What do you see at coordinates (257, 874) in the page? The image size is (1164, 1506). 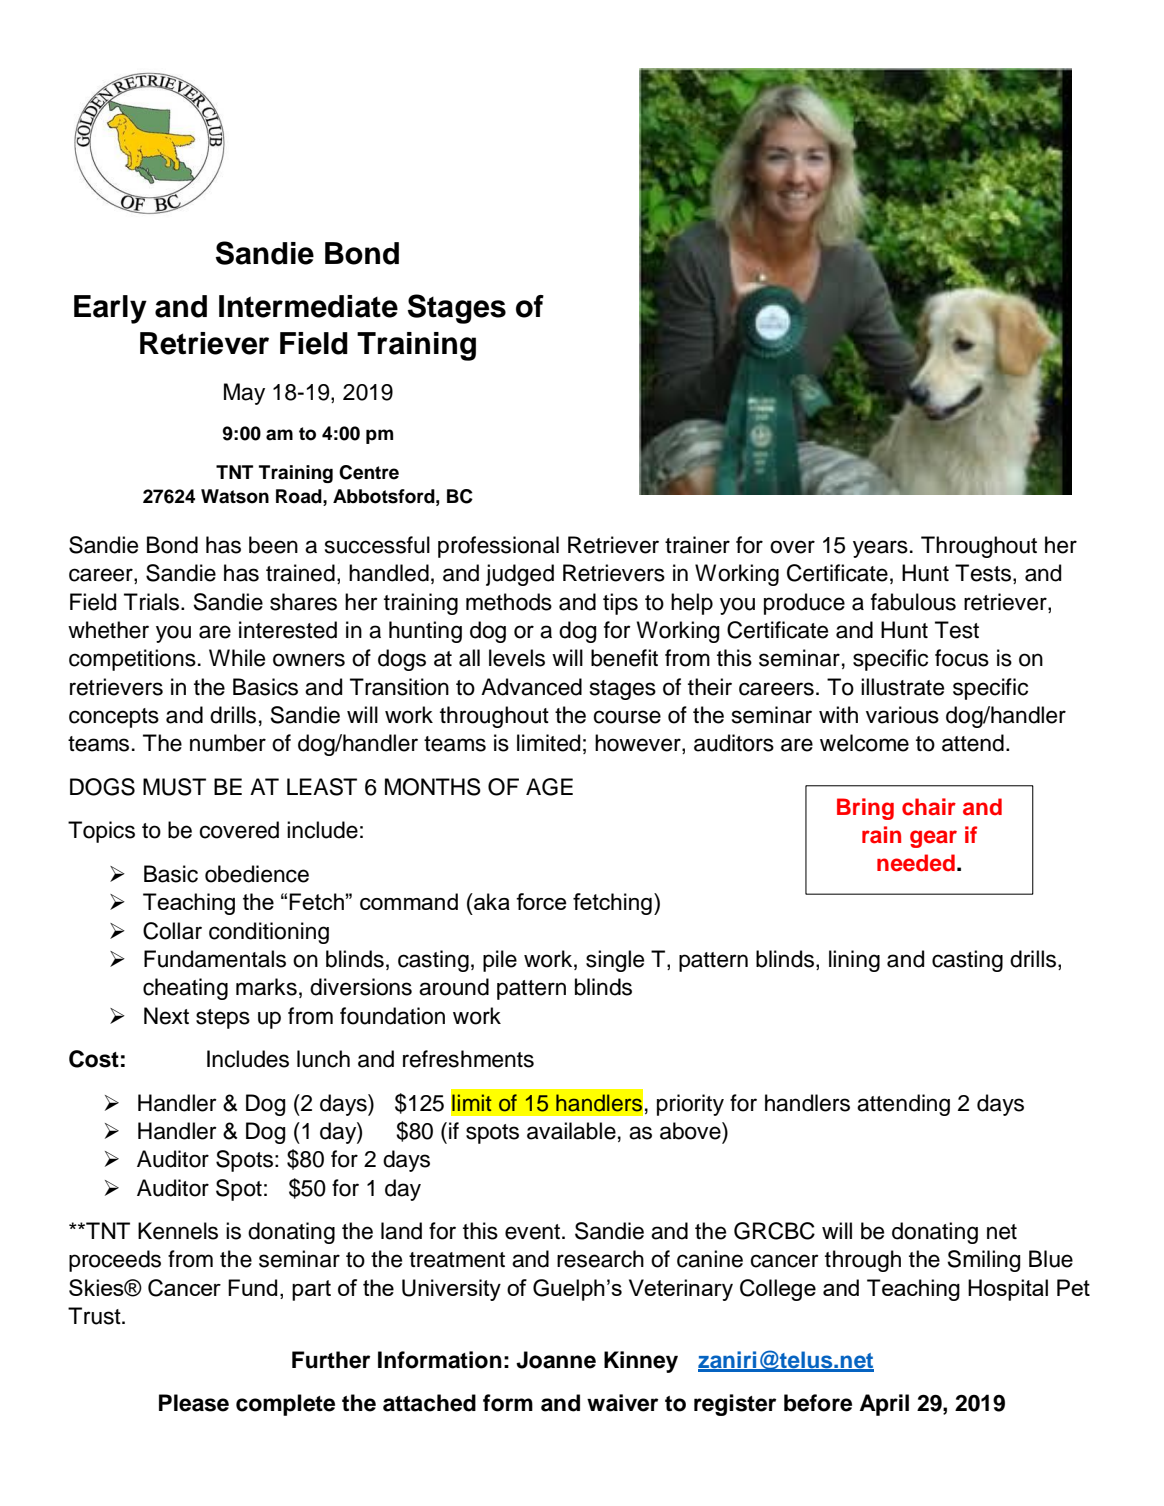 I see `obedience` at bounding box center [257, 874].
